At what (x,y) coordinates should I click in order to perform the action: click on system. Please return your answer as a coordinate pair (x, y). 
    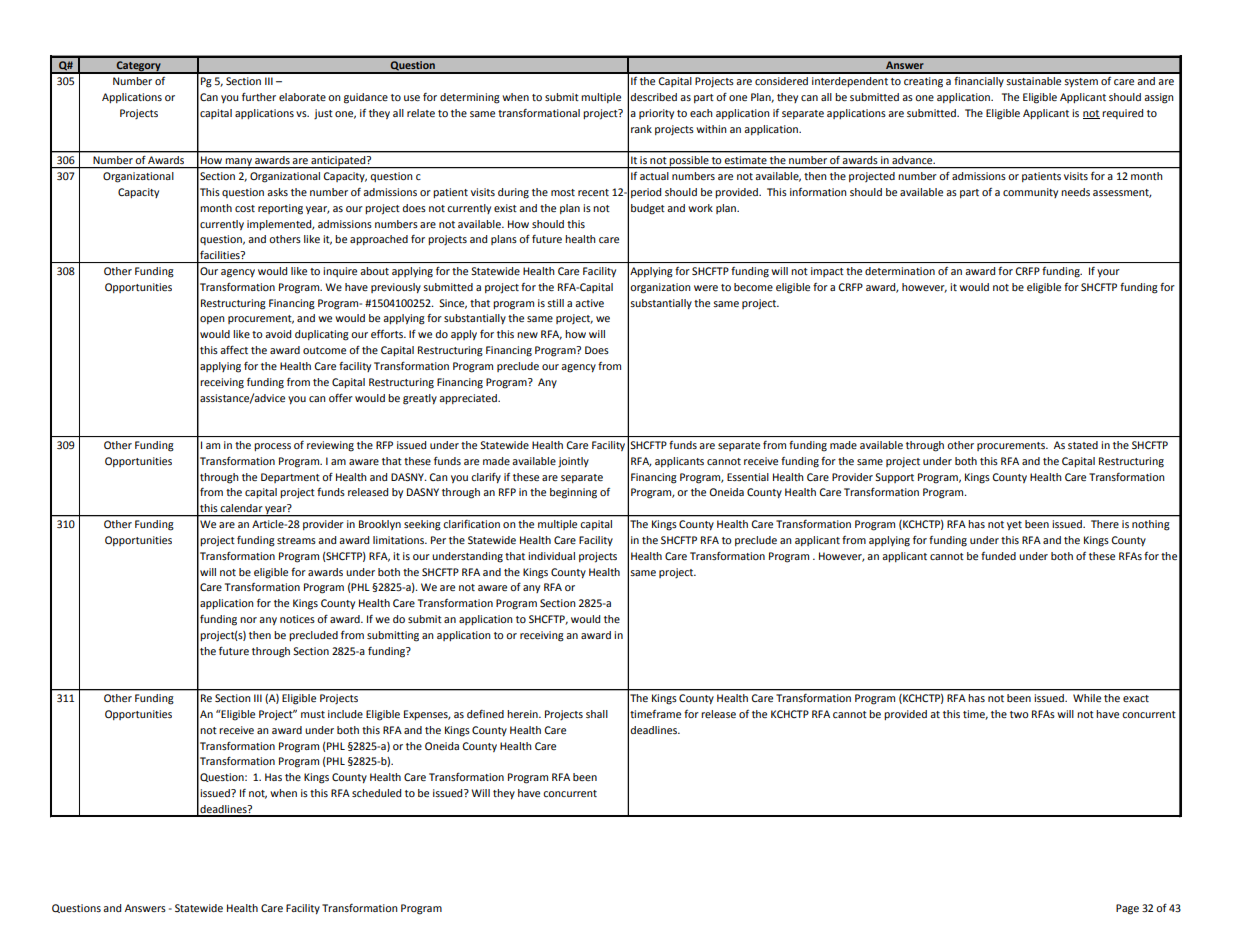
    Looking at the image, I should click on (1081, 82).
